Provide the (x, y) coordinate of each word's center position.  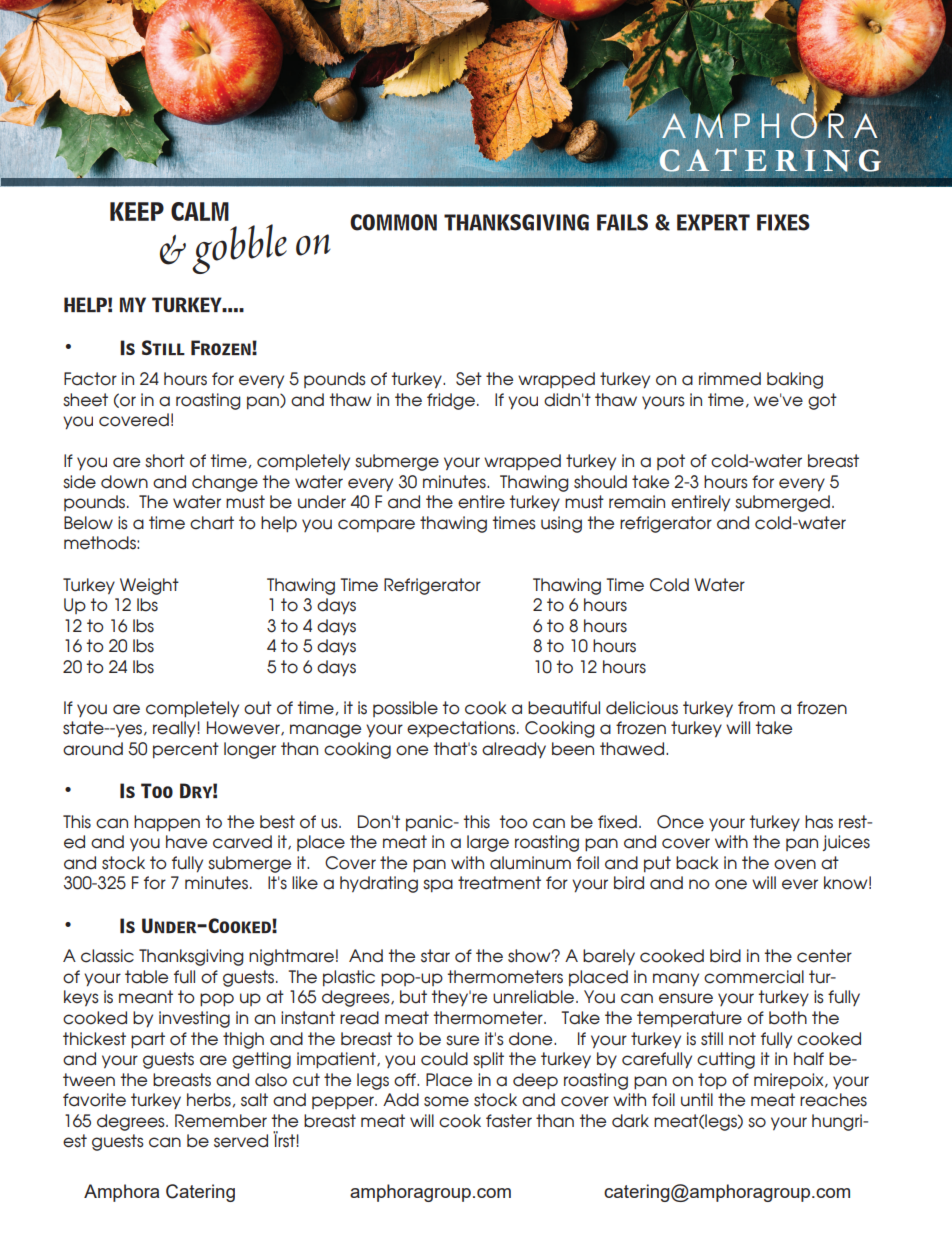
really (174, 729)
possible (405, 709)
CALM (200, 211)
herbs (209, 1100)
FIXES (783, 222)
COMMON (393, 222)
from (756, 708)
